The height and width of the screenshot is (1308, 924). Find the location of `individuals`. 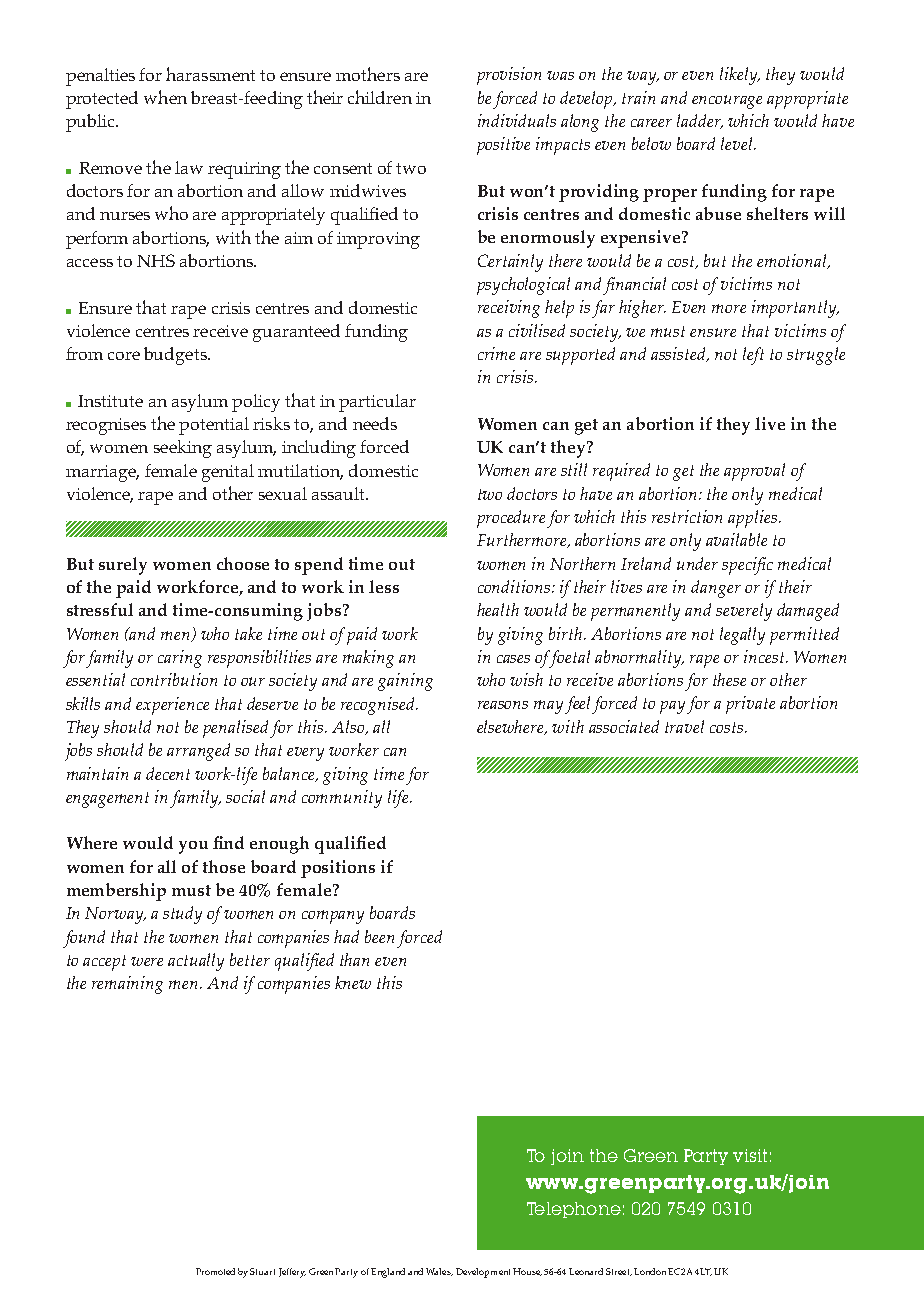

individuals is located at coordinates (517, 120).
